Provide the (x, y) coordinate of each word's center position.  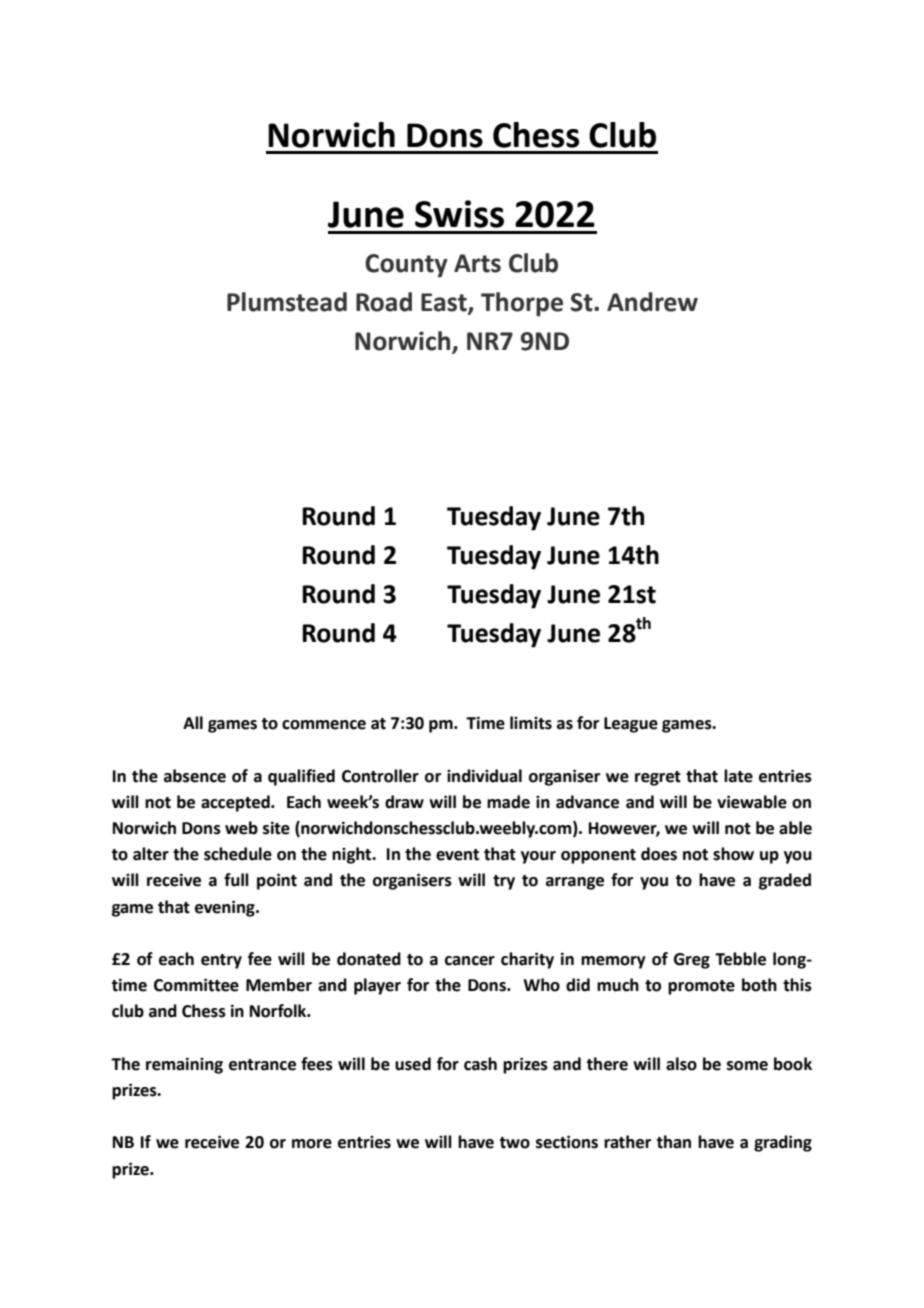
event (457, 855)
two (514, 1143)
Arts (477, 263)
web (241, 828)
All (193, 722)
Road (384, 302)
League (631, 725)
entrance (262, 1065)
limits (531, 723)
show (733, 854)
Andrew (652, 302)
